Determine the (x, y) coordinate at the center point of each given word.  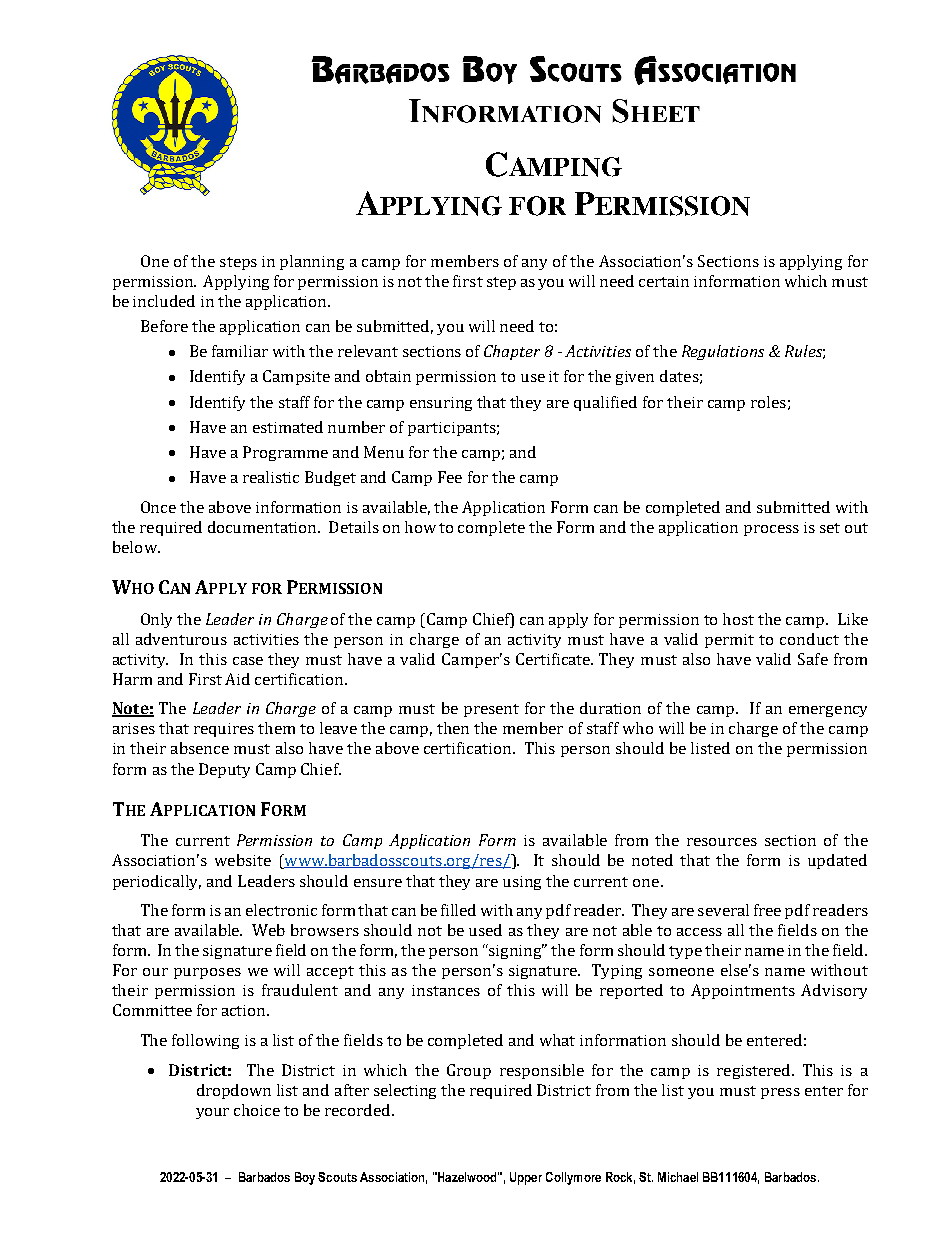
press (780, 1093)
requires (224, 730)
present (491, 710)
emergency (828, 711)
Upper (526, 1178)
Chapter (512, 352)
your (212, 1113)
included (164, 301)
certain (664, 281)
